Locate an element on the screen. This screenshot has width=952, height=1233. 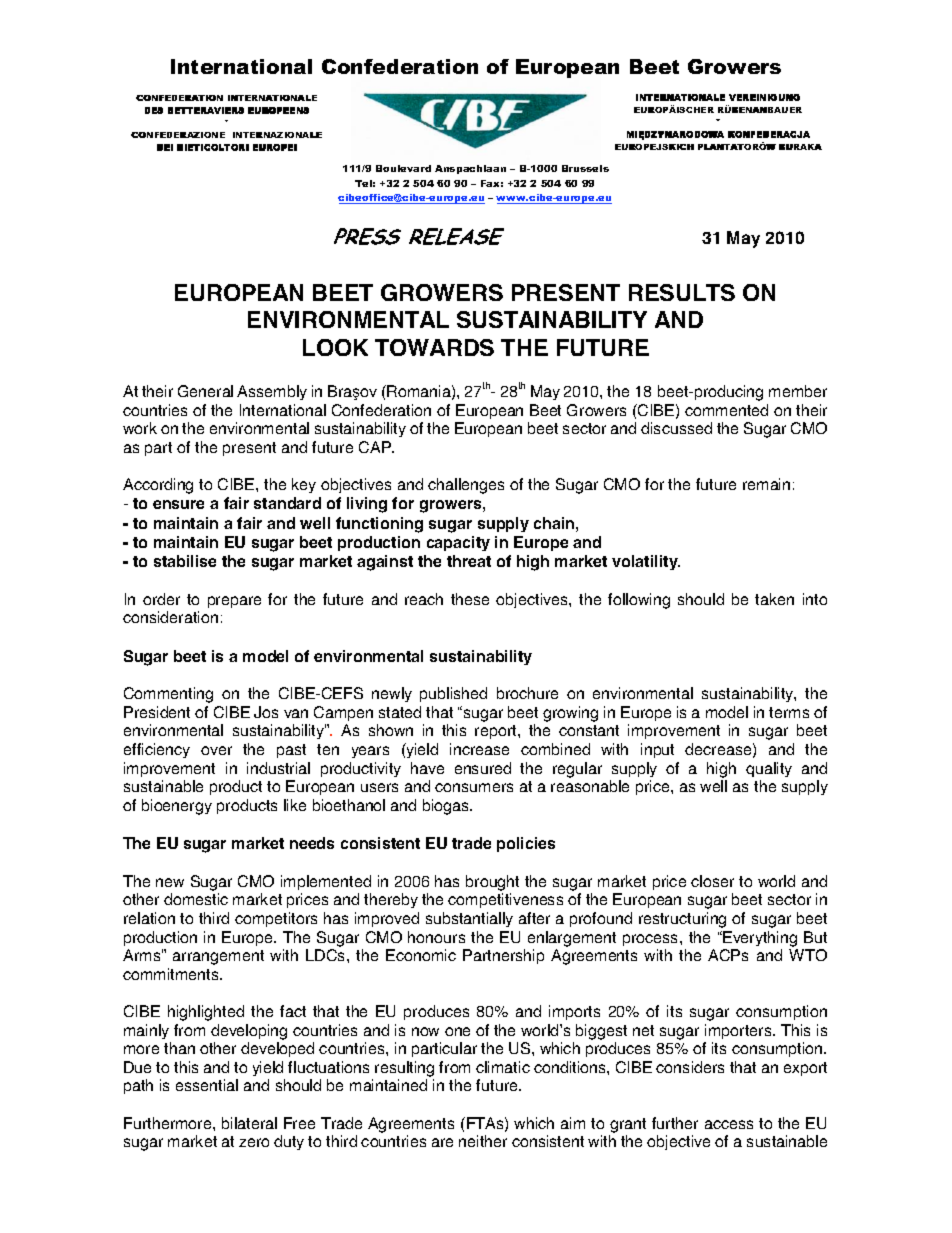
TOWARDS is located at coordinates (434, 347).
